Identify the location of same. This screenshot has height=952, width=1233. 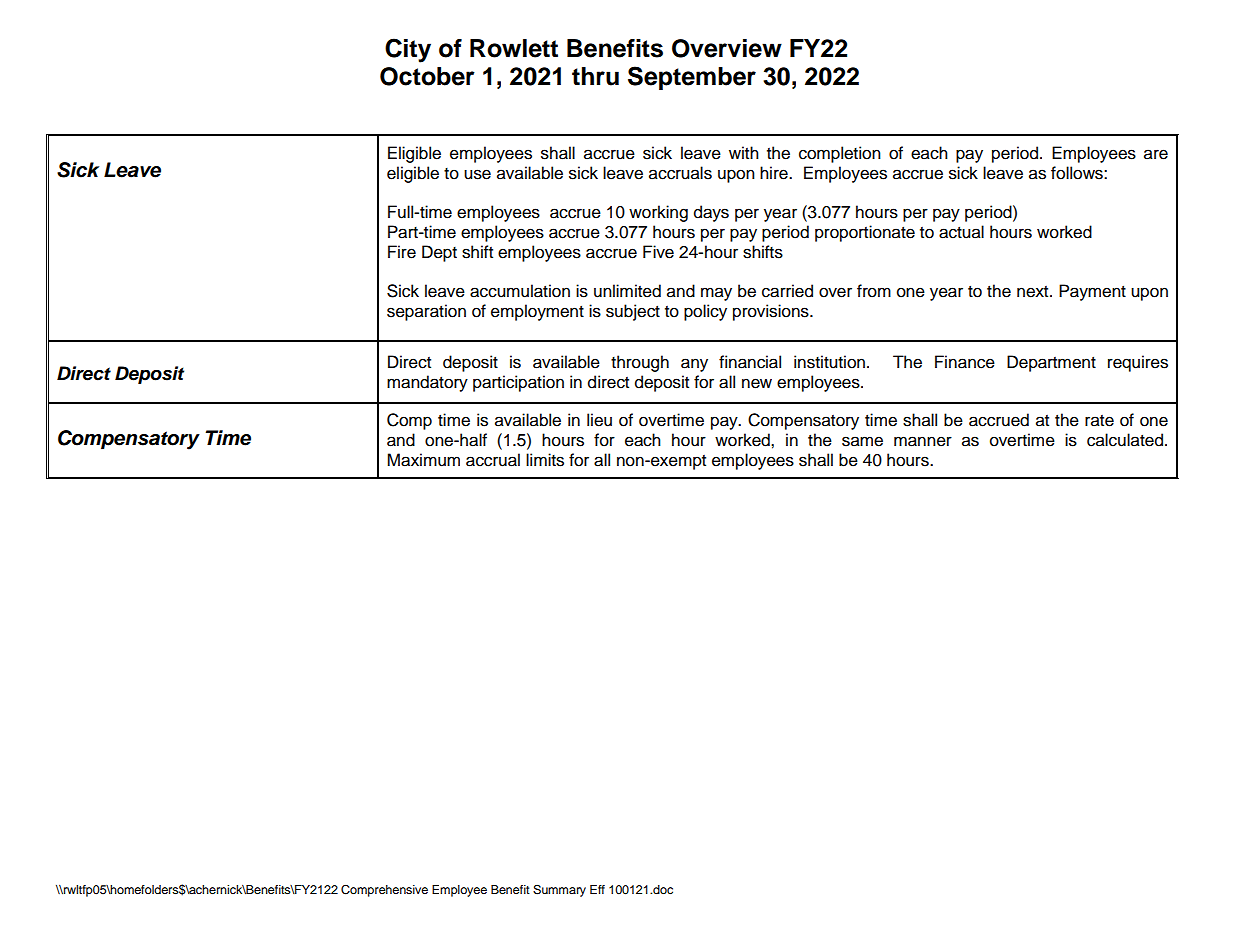
(862, 441).
